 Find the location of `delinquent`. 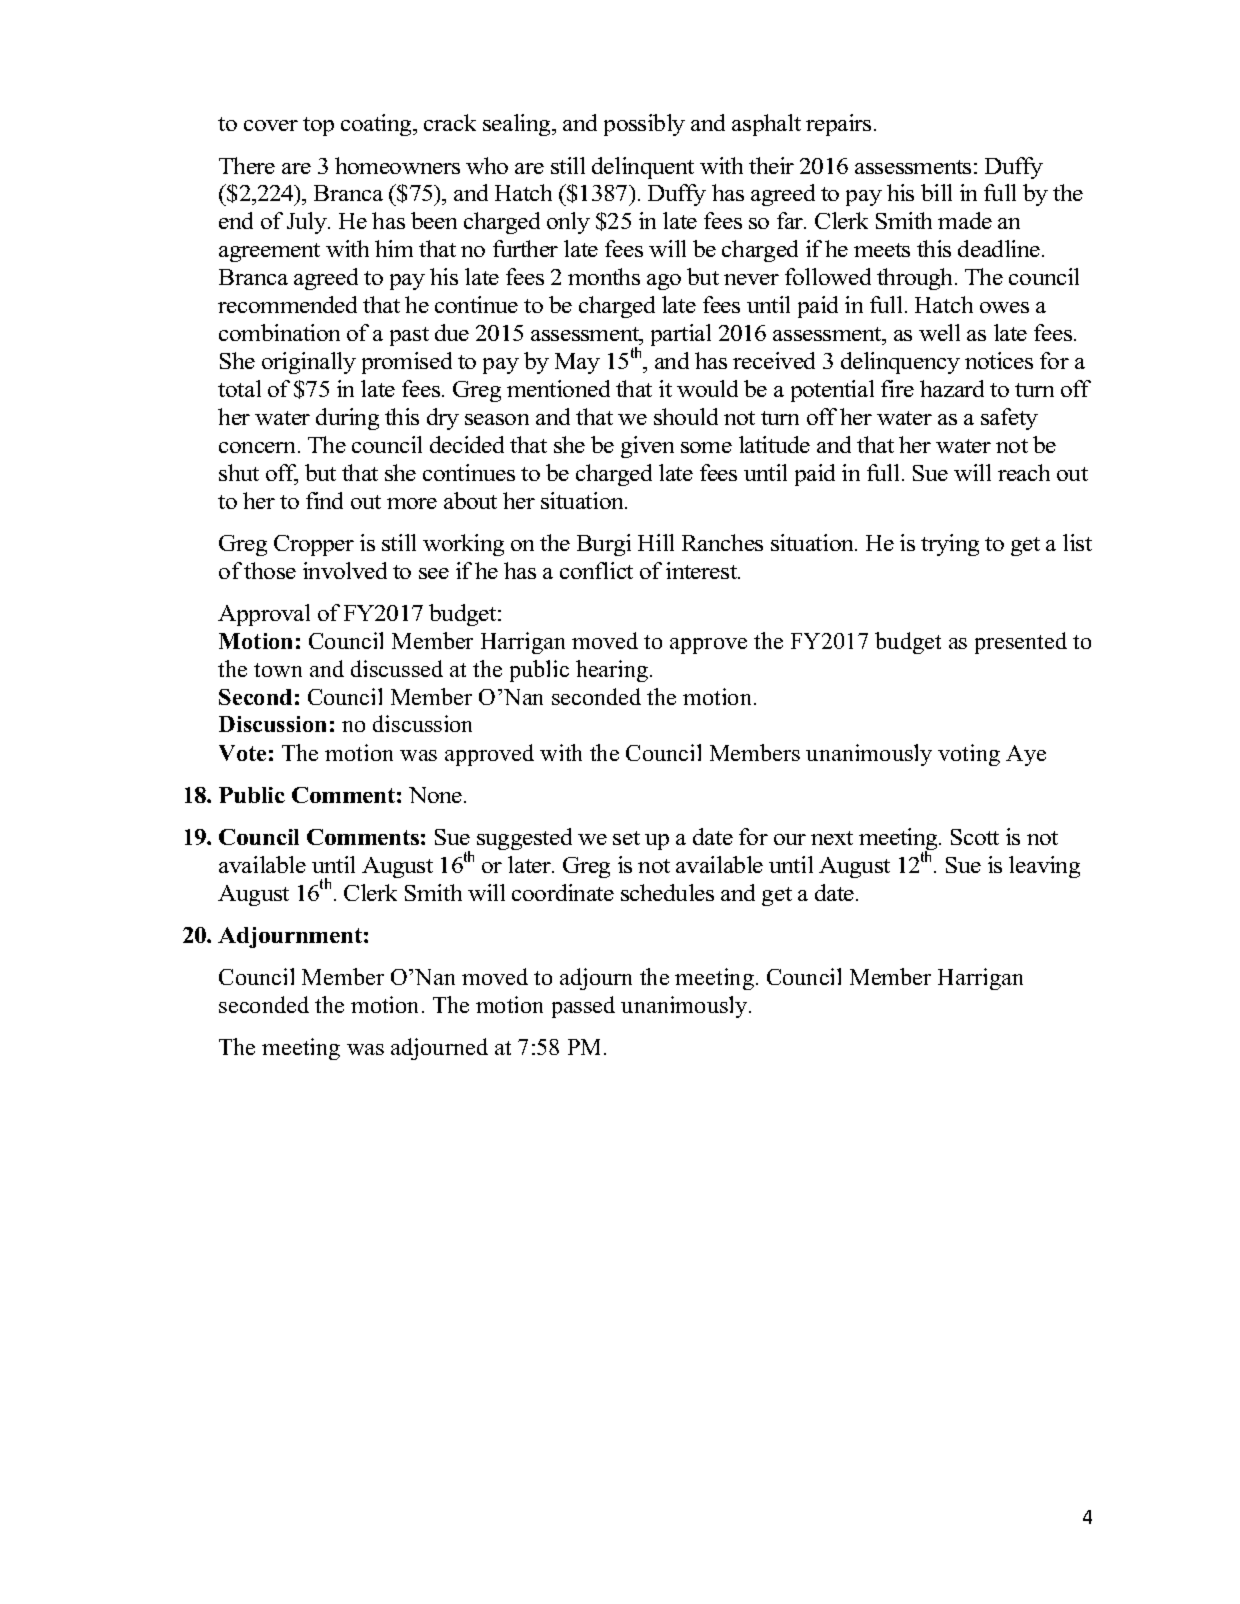

delinquent is located at coordinates (643, 168).
